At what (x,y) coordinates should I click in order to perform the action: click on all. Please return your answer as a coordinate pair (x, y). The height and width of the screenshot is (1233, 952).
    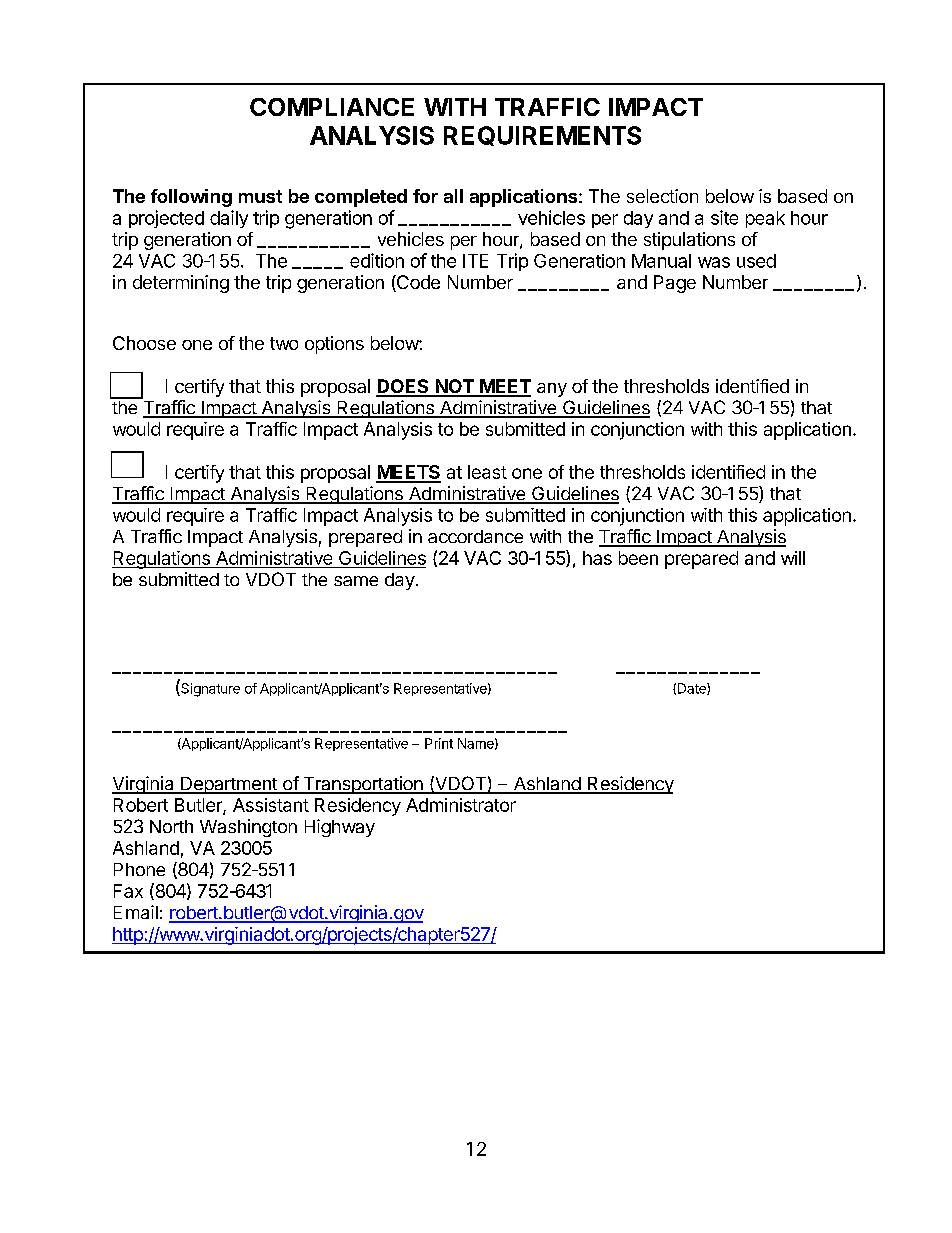
    Looking at the image, I should click on (453, 196).
